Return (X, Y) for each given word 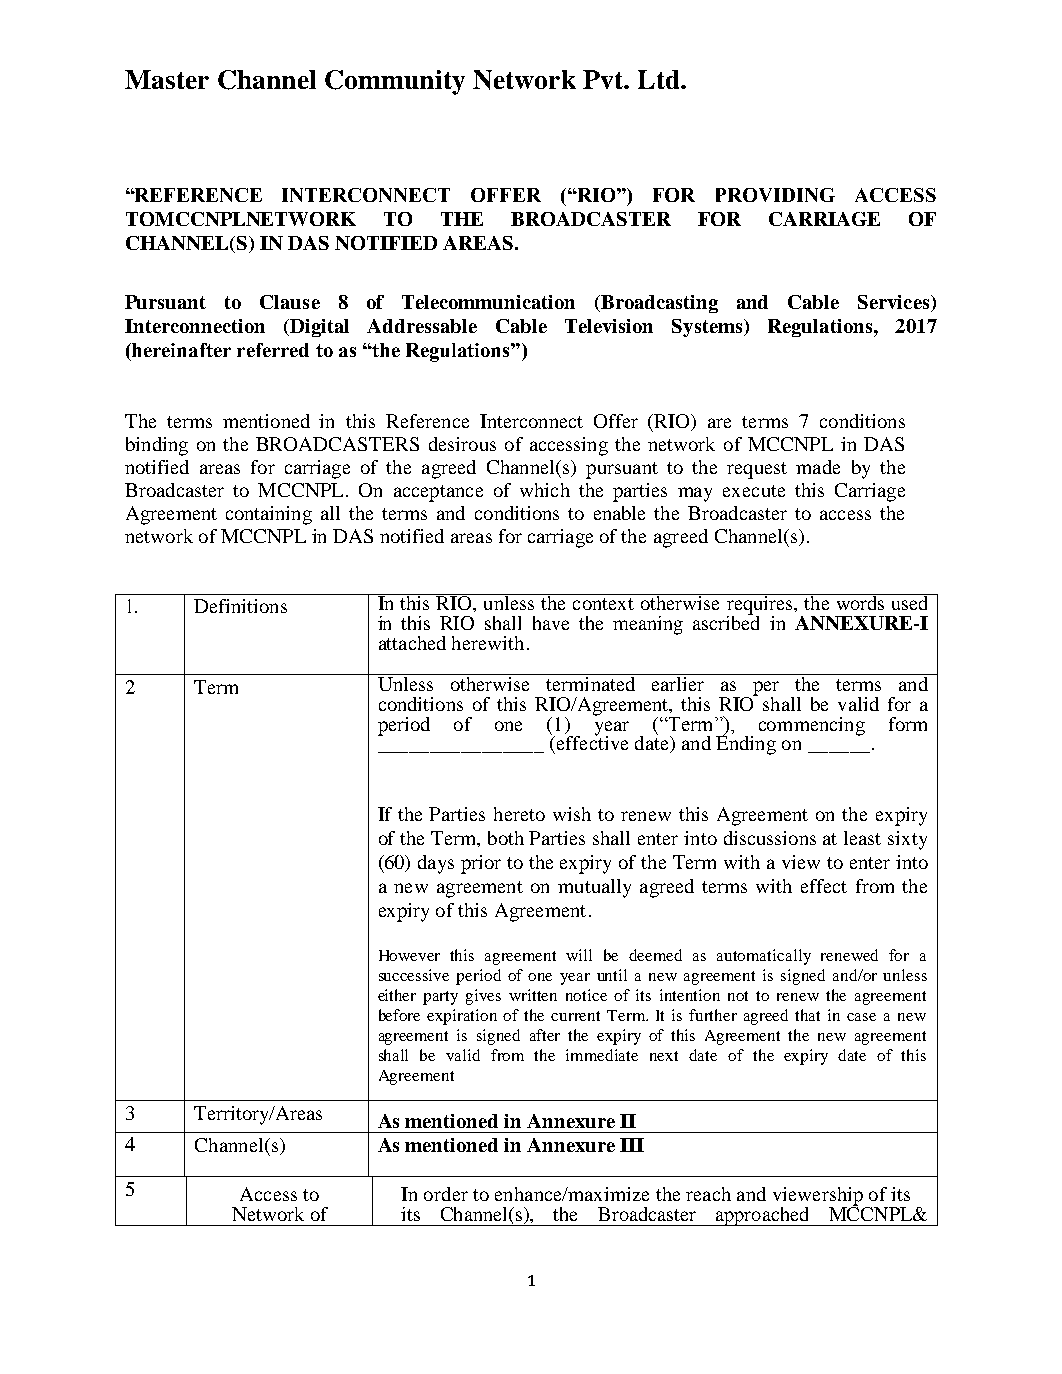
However (409, 955)
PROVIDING (775, 195)
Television (609, 326)
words (860, 602)
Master (167, 79)
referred (273, 350)
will (579, 955)
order (446, 1194)
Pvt (604, 79)
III (632, 1145)
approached (762, 1216)
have (551, 623)
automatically (764, 957)
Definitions (240, 606)
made (818, 467)
